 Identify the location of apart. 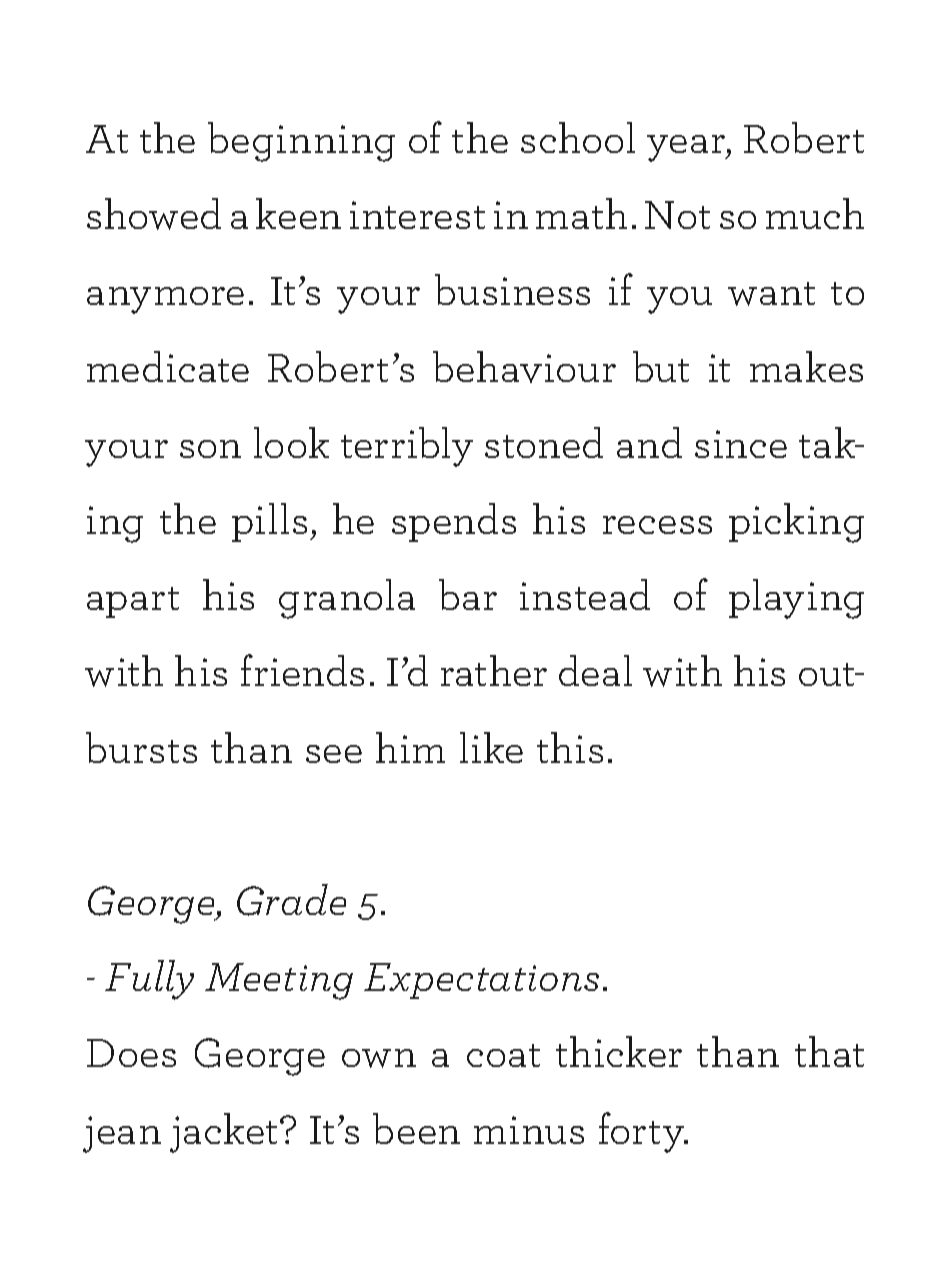
(133, 602).
